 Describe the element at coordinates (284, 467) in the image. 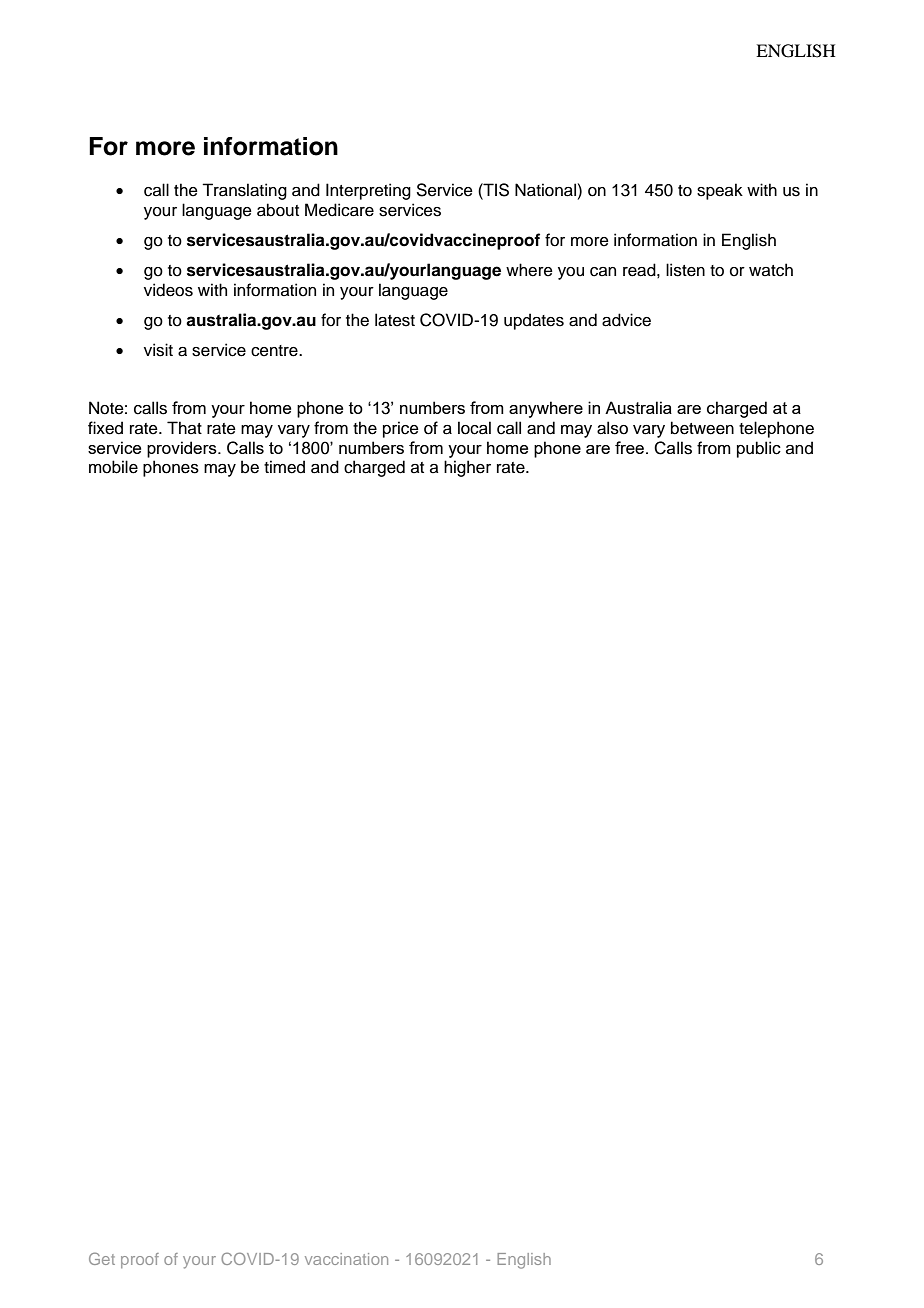

I see `timed` at that location.
